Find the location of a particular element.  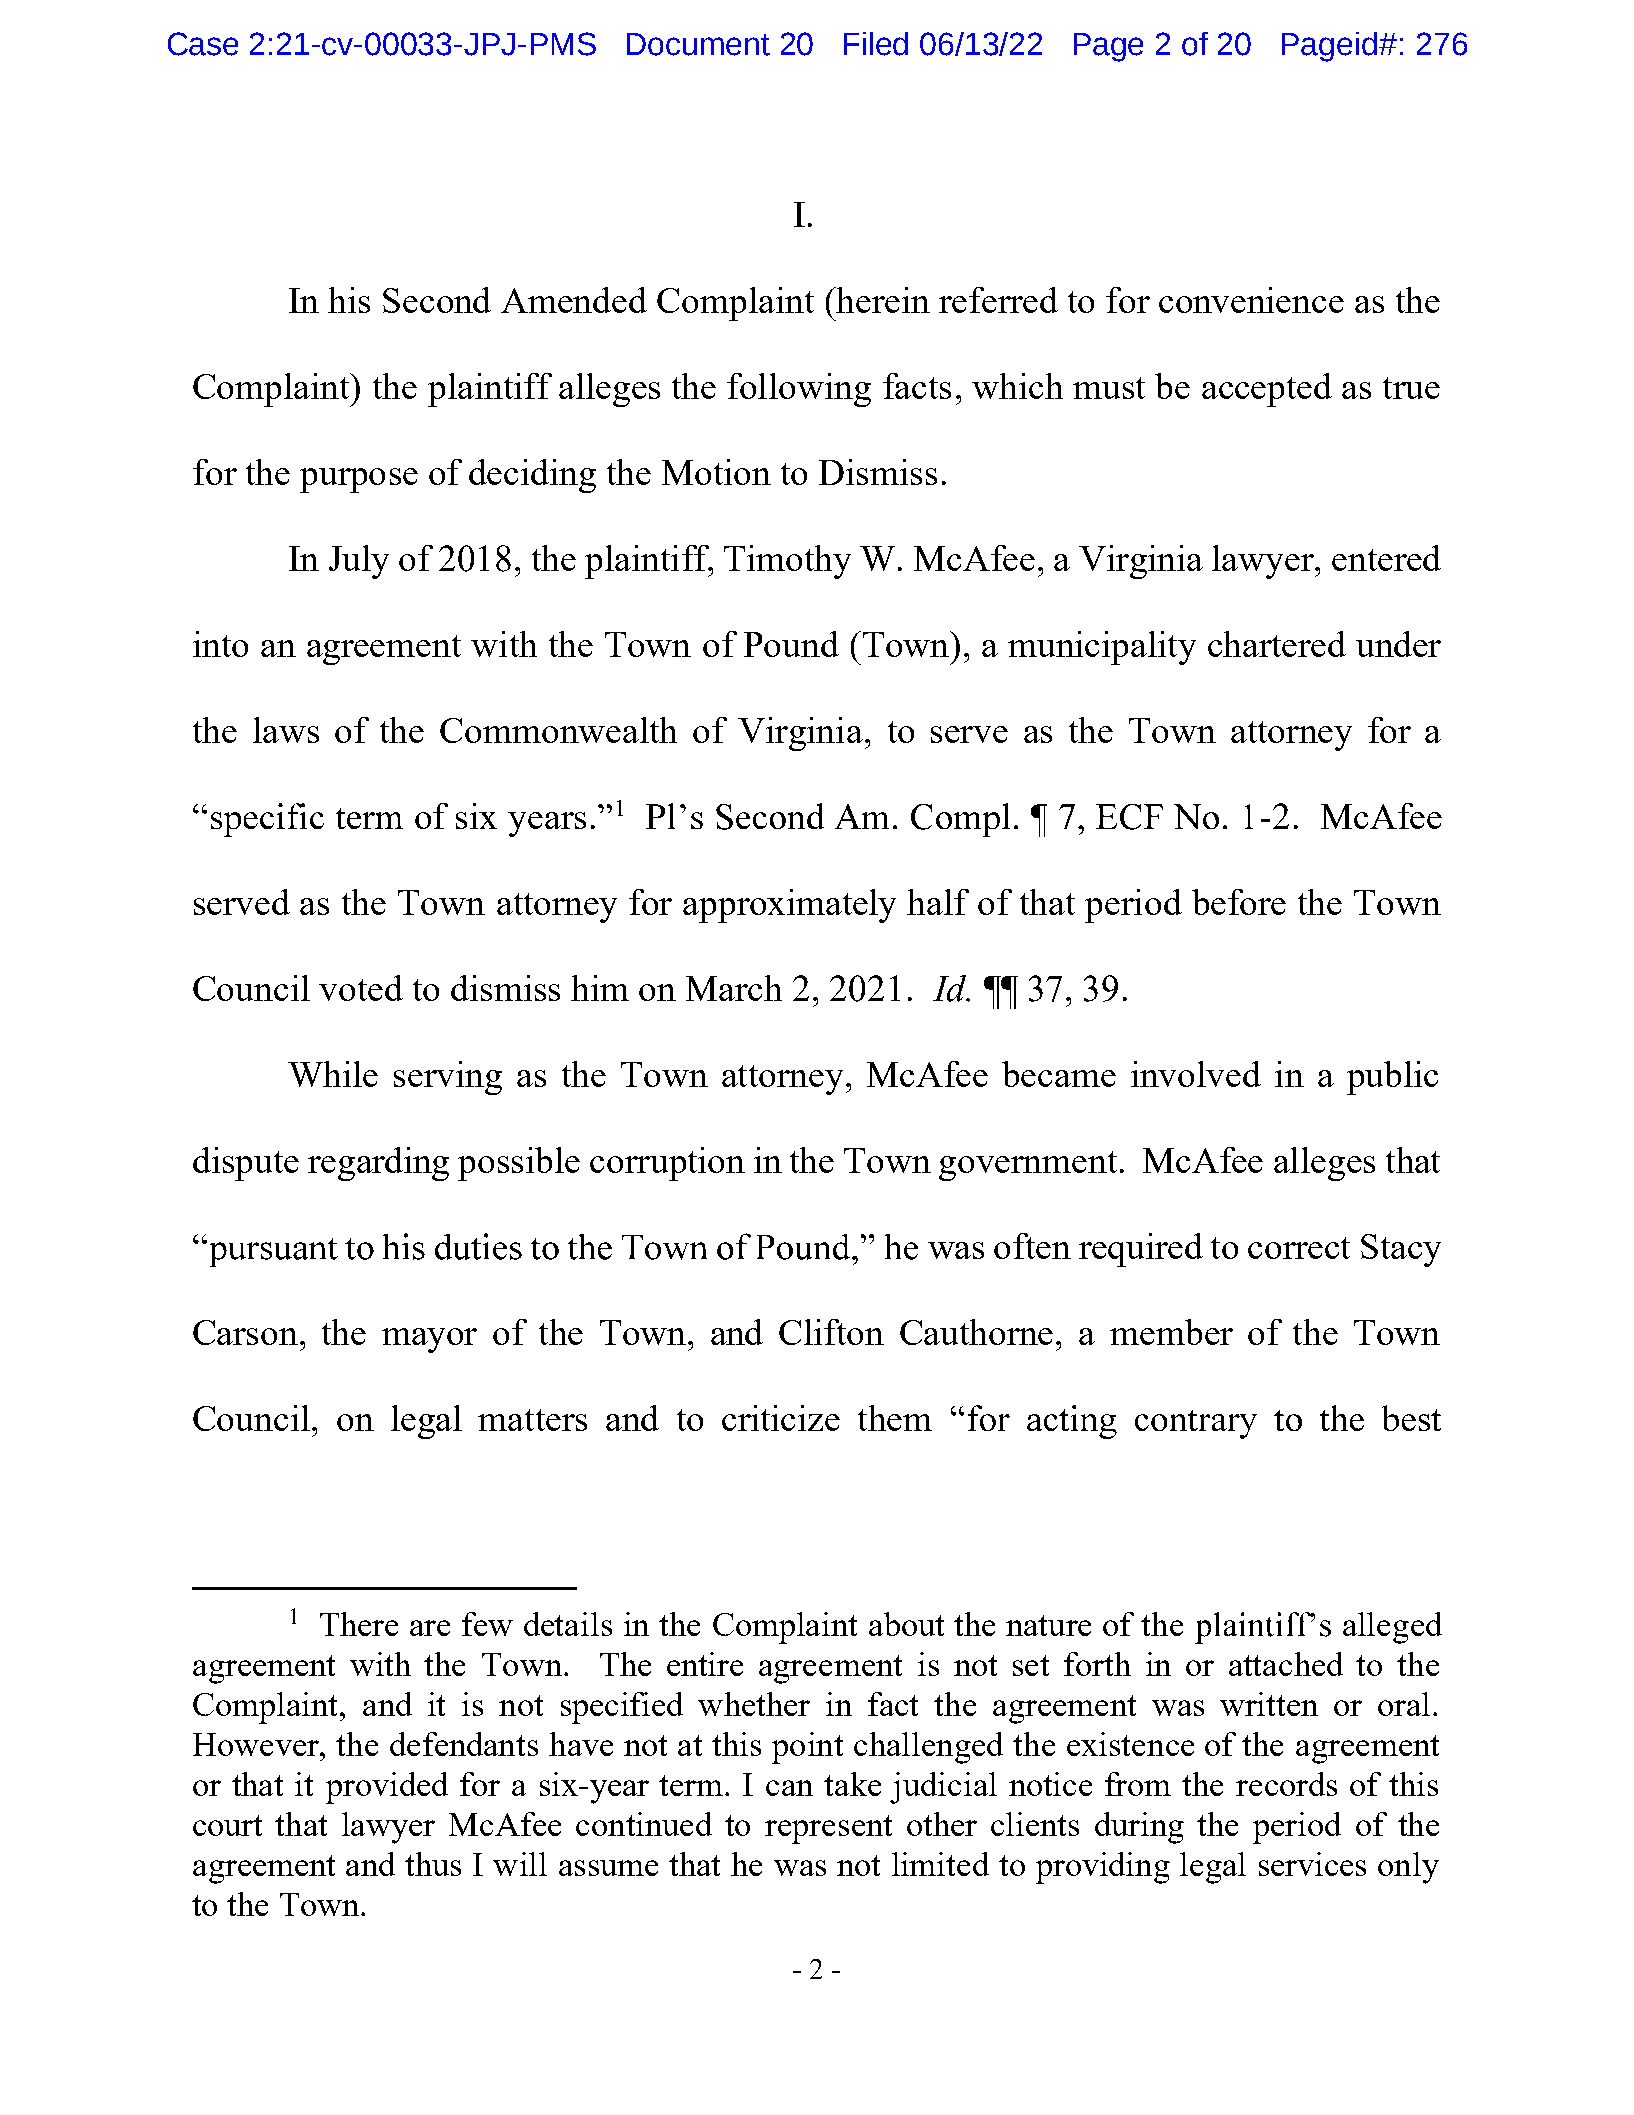

provided is located at coordinates (387, 1788).
